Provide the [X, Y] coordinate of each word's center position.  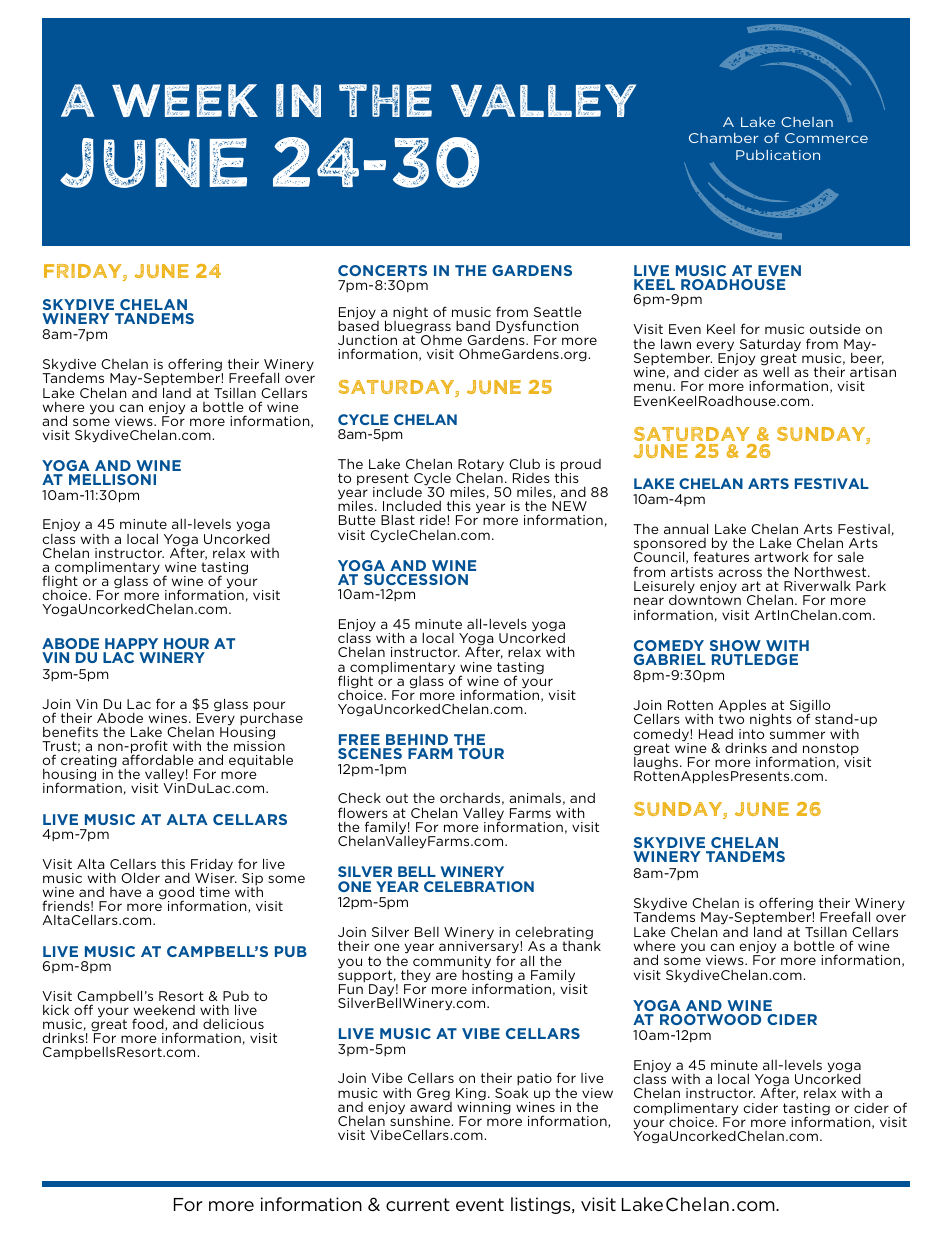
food [149, 1024]
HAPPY [131, 643]
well [776, 371]
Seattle [558, 312]
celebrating [555, 934]
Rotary [481, 466]
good [176, 894]
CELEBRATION [479, 886]
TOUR [481, 753]
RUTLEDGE [755, 659]
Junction [367, 340]
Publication [778, 155]
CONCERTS [382, 270]
